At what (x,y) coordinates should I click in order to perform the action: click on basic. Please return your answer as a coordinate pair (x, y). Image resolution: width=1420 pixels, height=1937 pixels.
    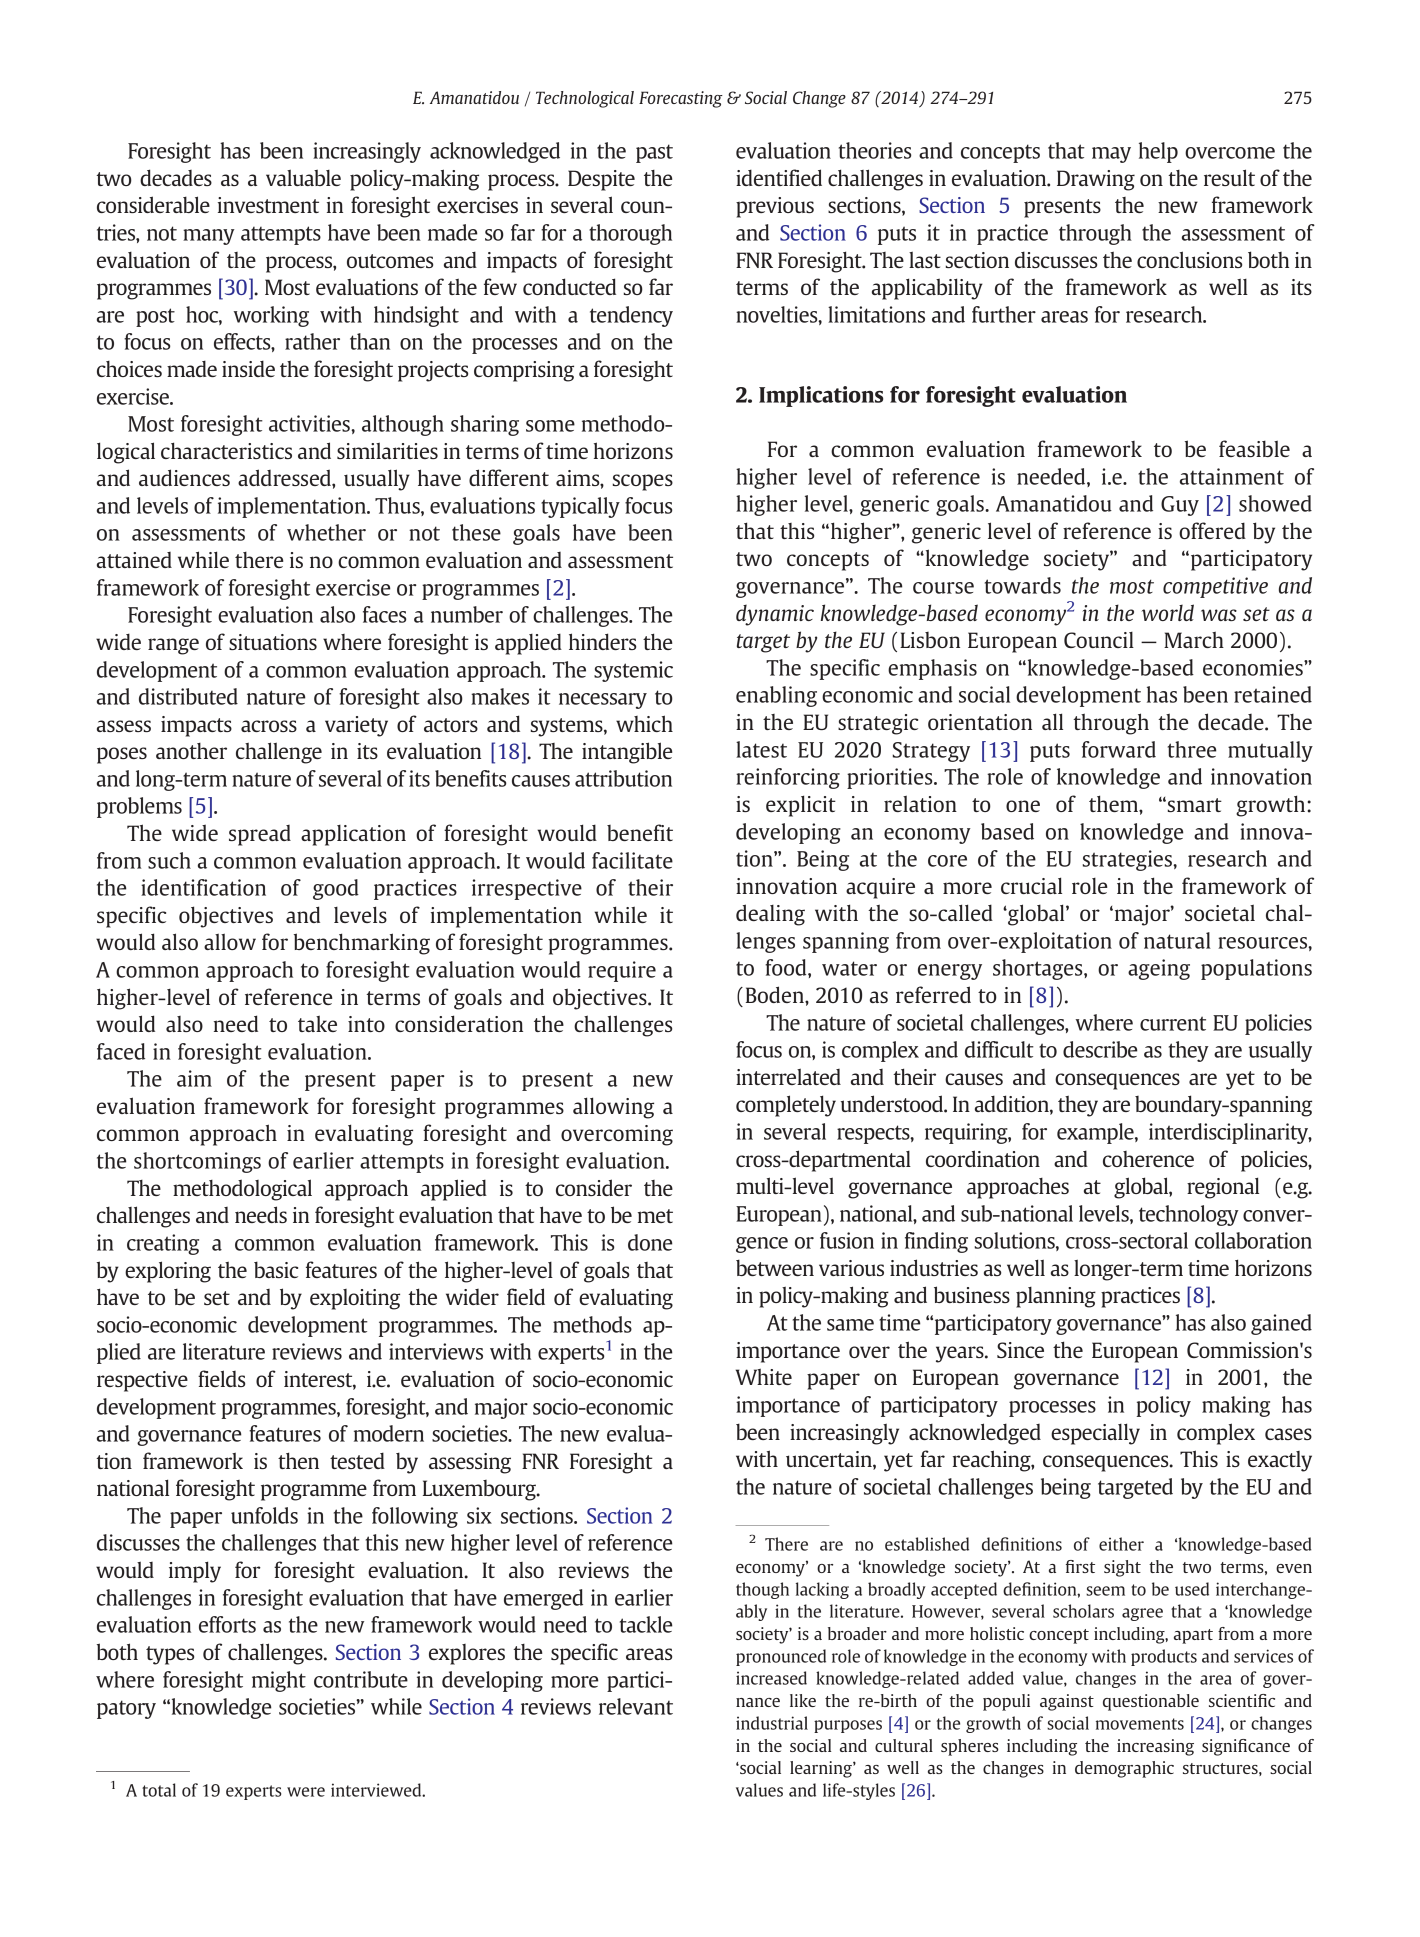
    Looking at the image, I should click on (276, 1269).
